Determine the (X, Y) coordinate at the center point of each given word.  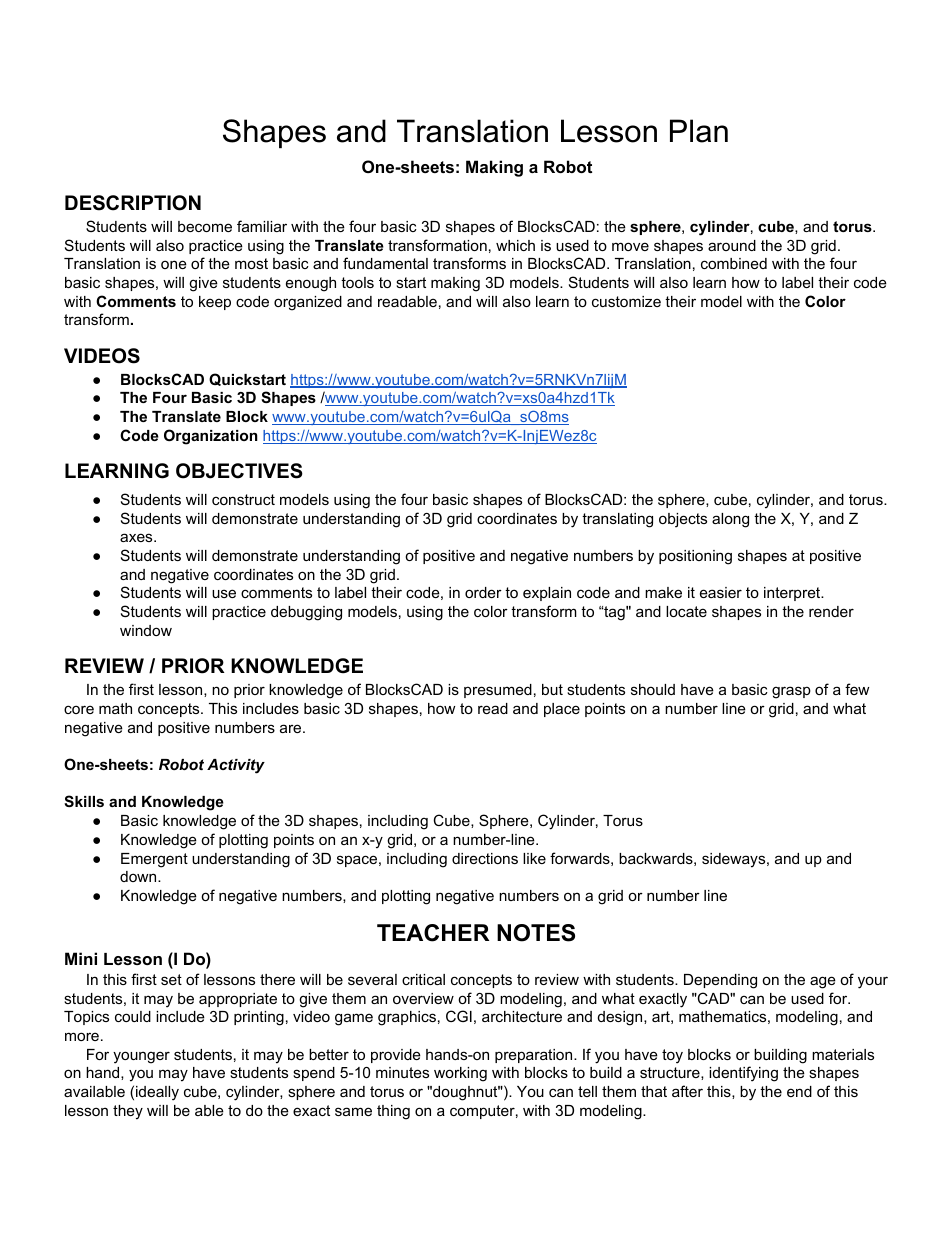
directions (485, 858)
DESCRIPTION (133, 203)
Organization (211, 437)
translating (617, 520)
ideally (157, 1093)
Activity (236, 766)
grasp (791, 692)
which (515, 245)
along (730, 520)
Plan (699, 131)
